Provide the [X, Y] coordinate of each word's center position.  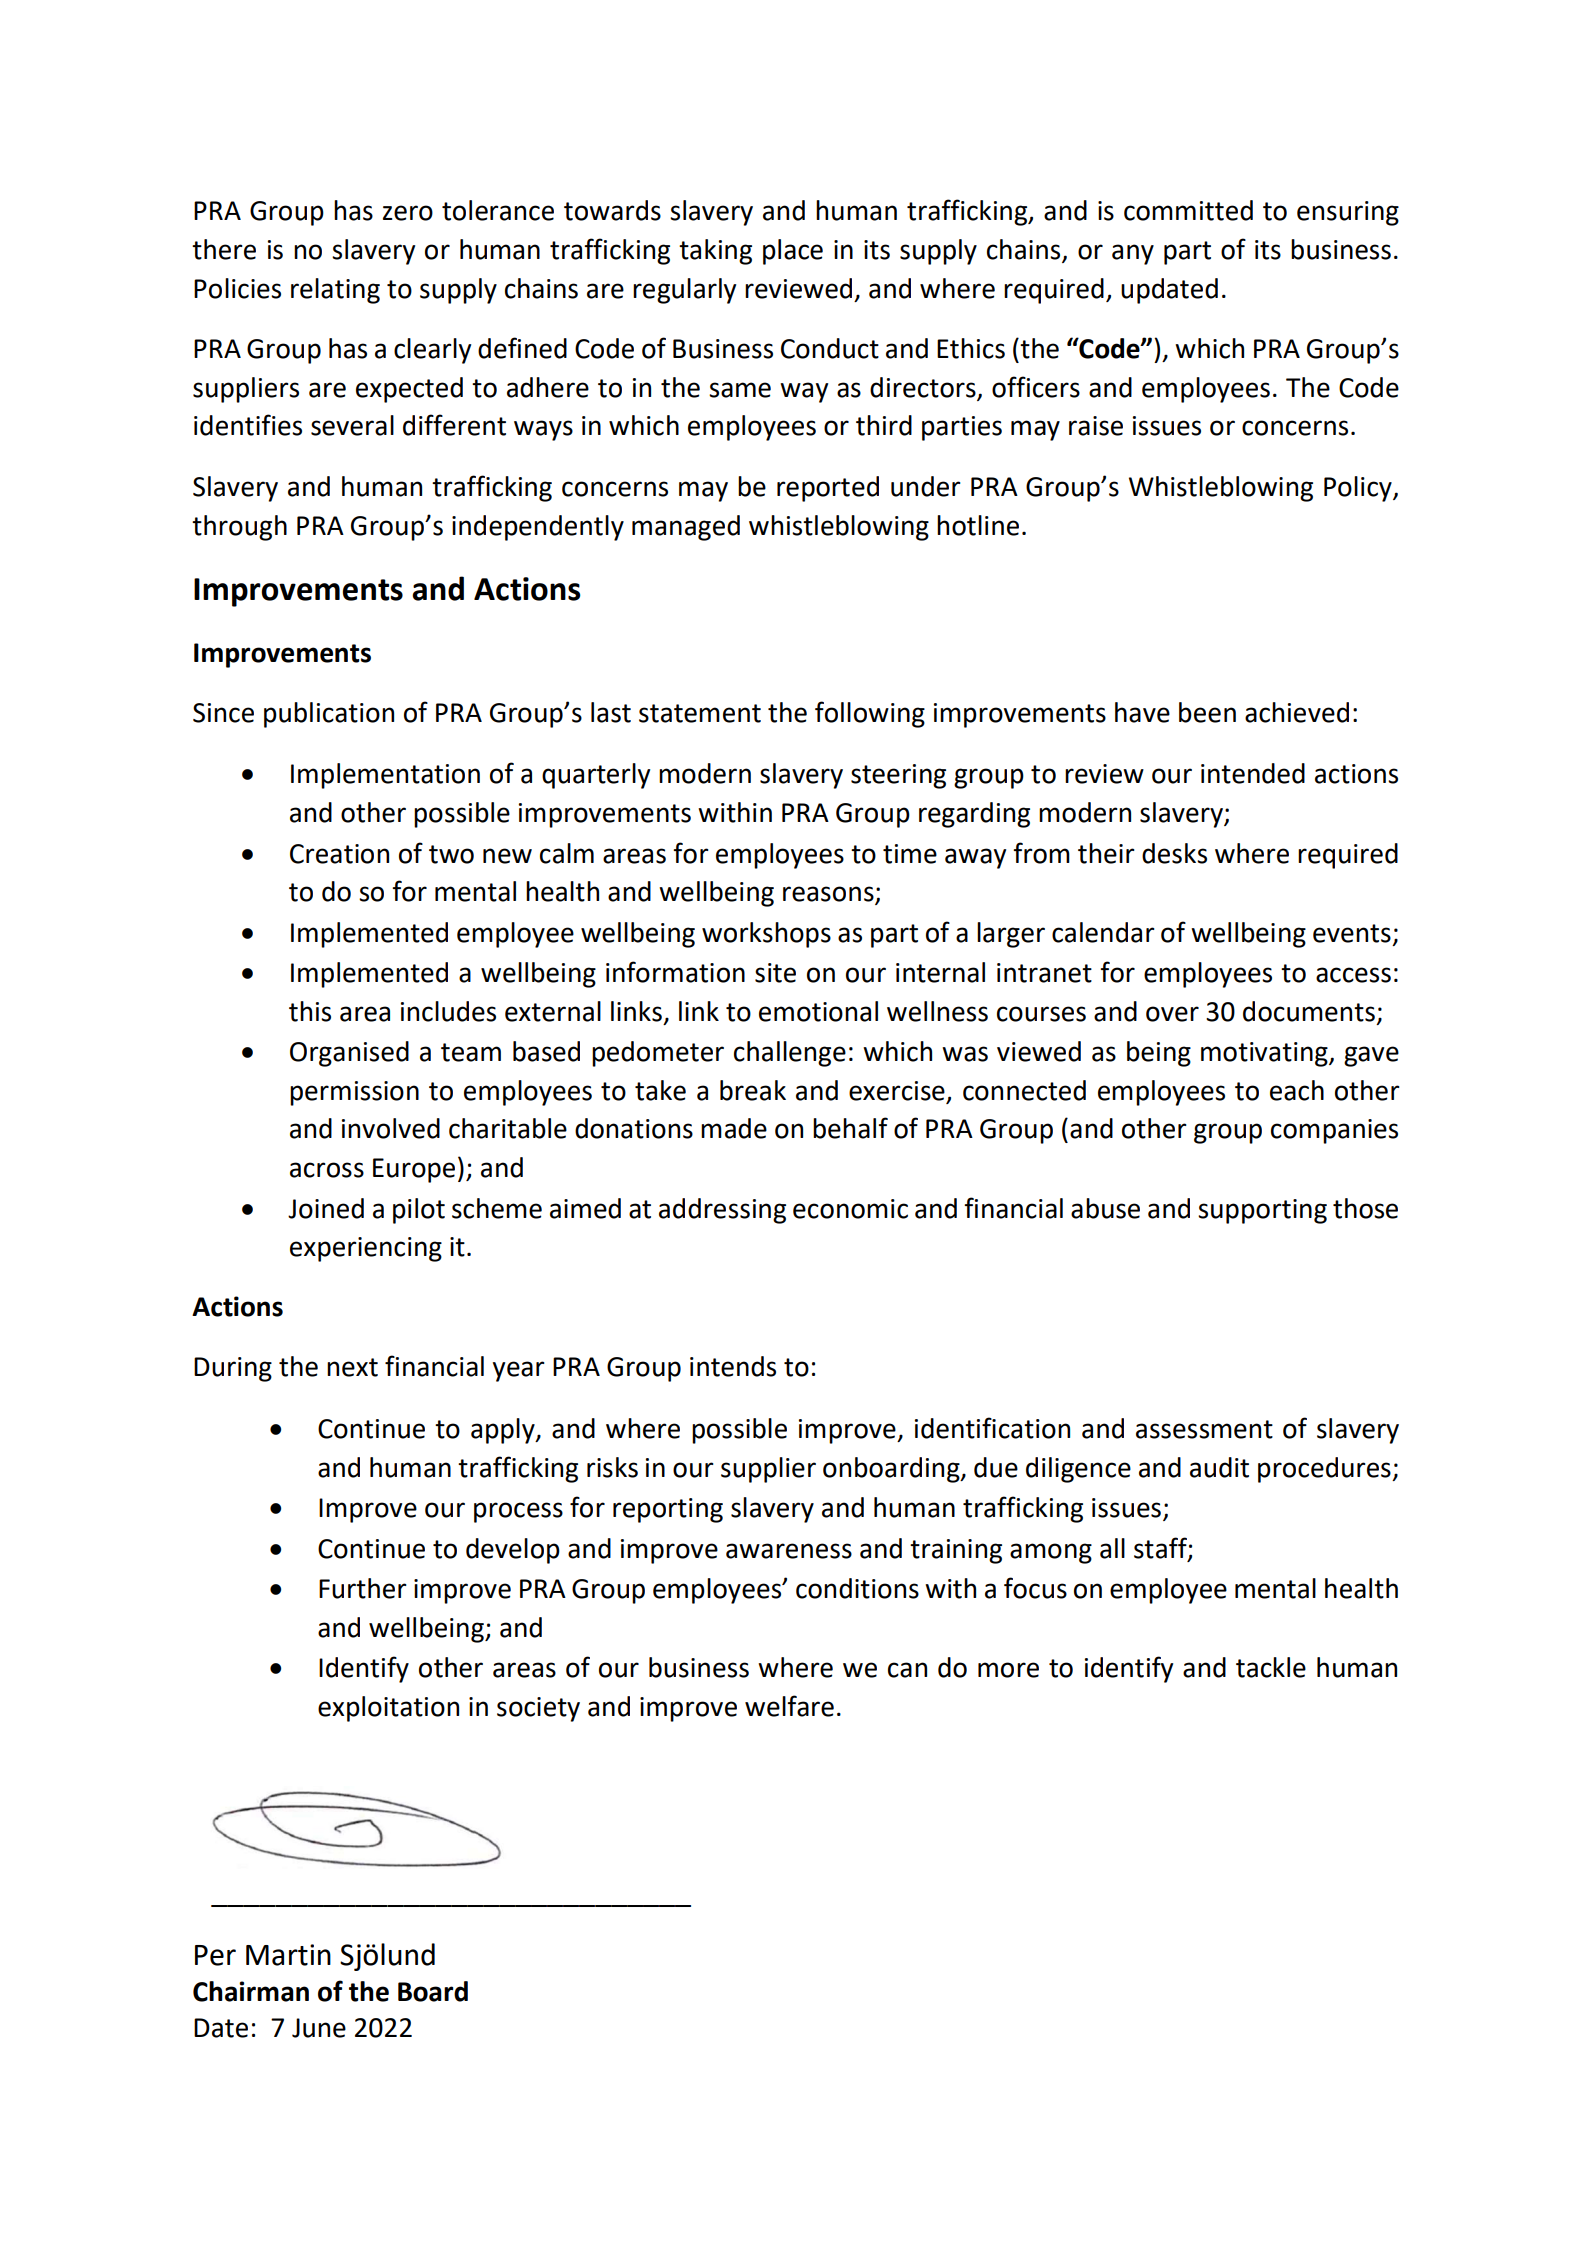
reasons [829, 895]
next [352, 1367]
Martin [288, 1955]
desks [1174, 853]
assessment [1204, 1429]
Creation [339, 854]
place [793, 252]
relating [335, 291]
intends [733, 1366]
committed [1188, 210]
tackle [1271, 1667]
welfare [789, 1706]
